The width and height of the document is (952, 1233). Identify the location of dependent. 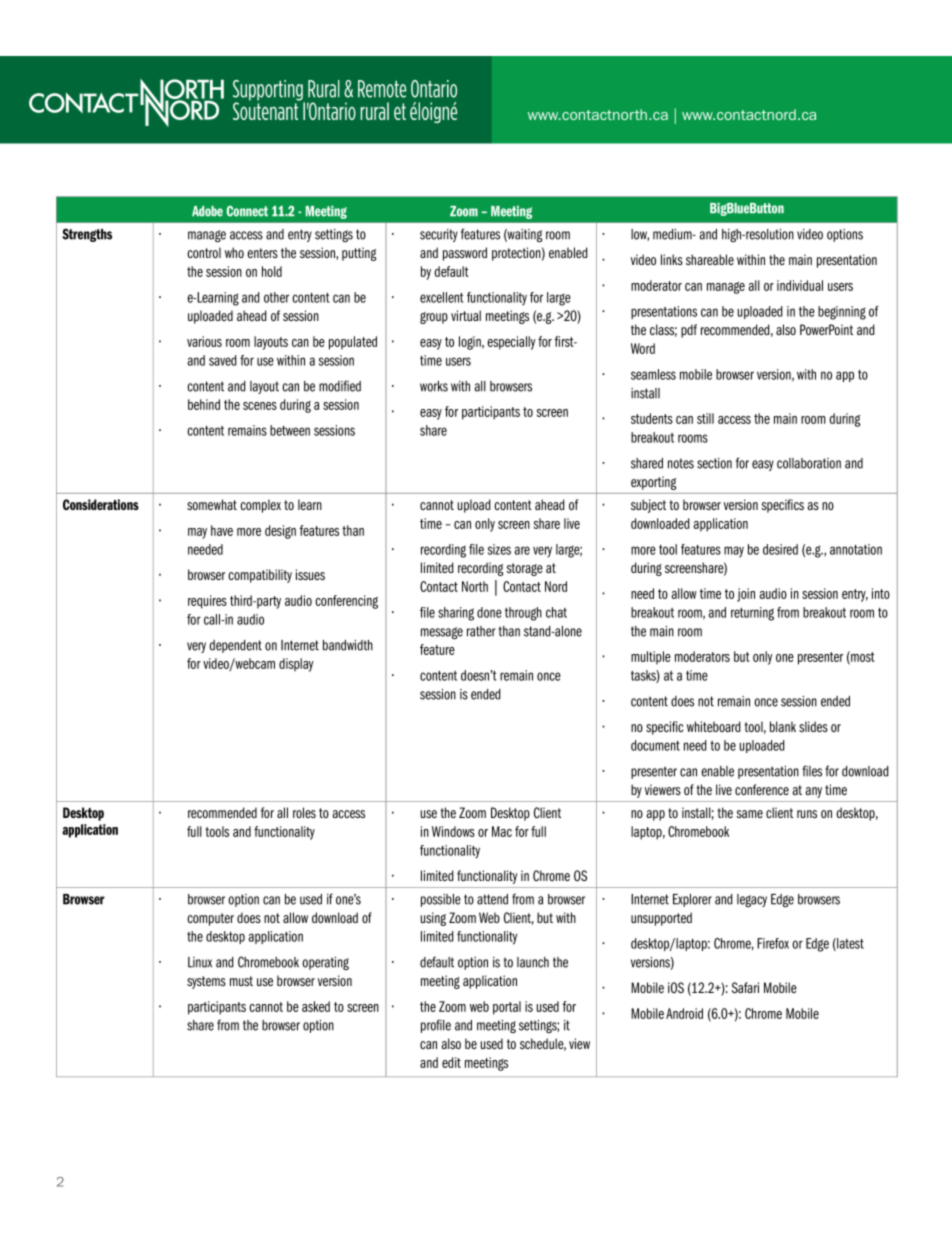
(235, 646).
